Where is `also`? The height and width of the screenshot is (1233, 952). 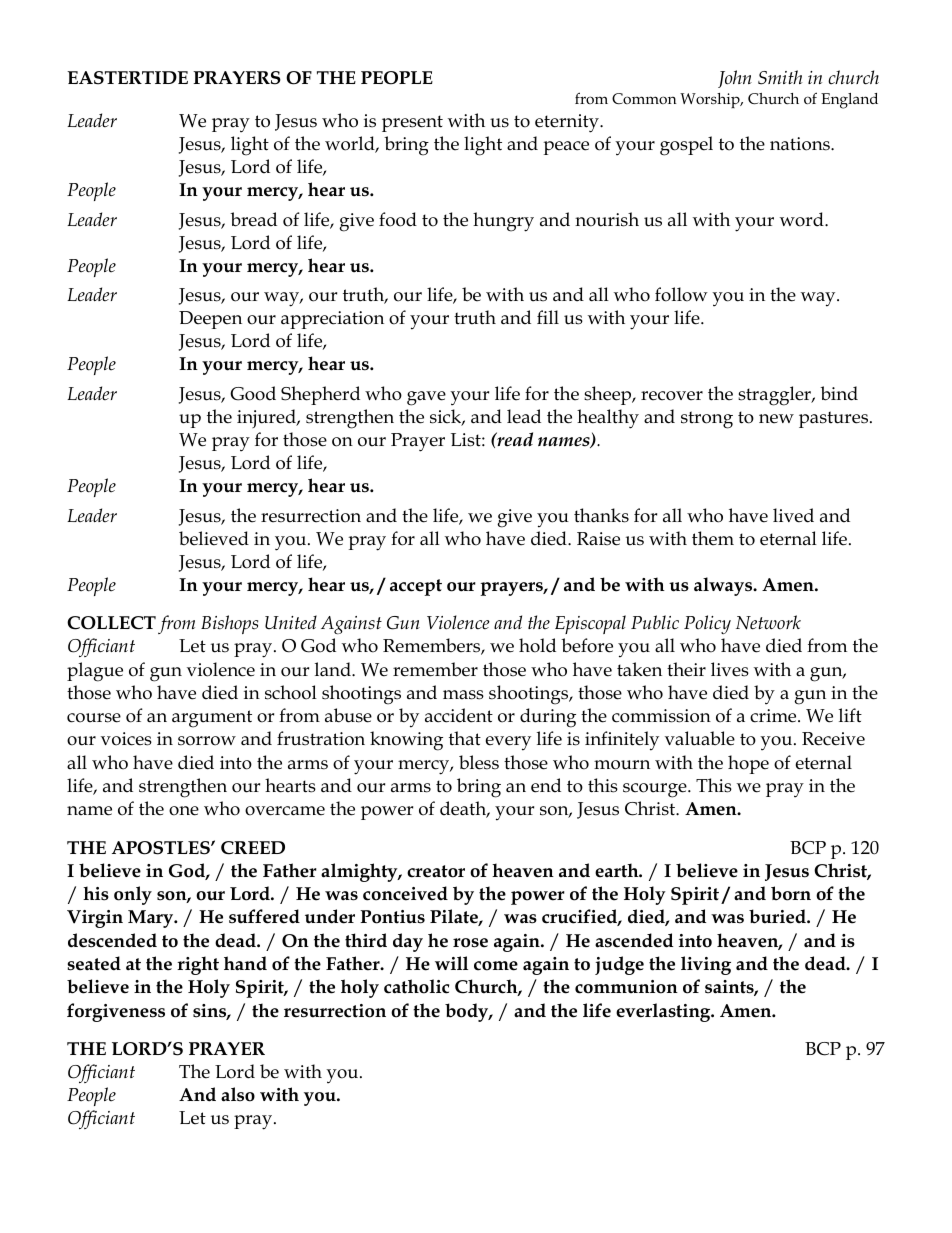
also is located at coordinates (238, 1094).
